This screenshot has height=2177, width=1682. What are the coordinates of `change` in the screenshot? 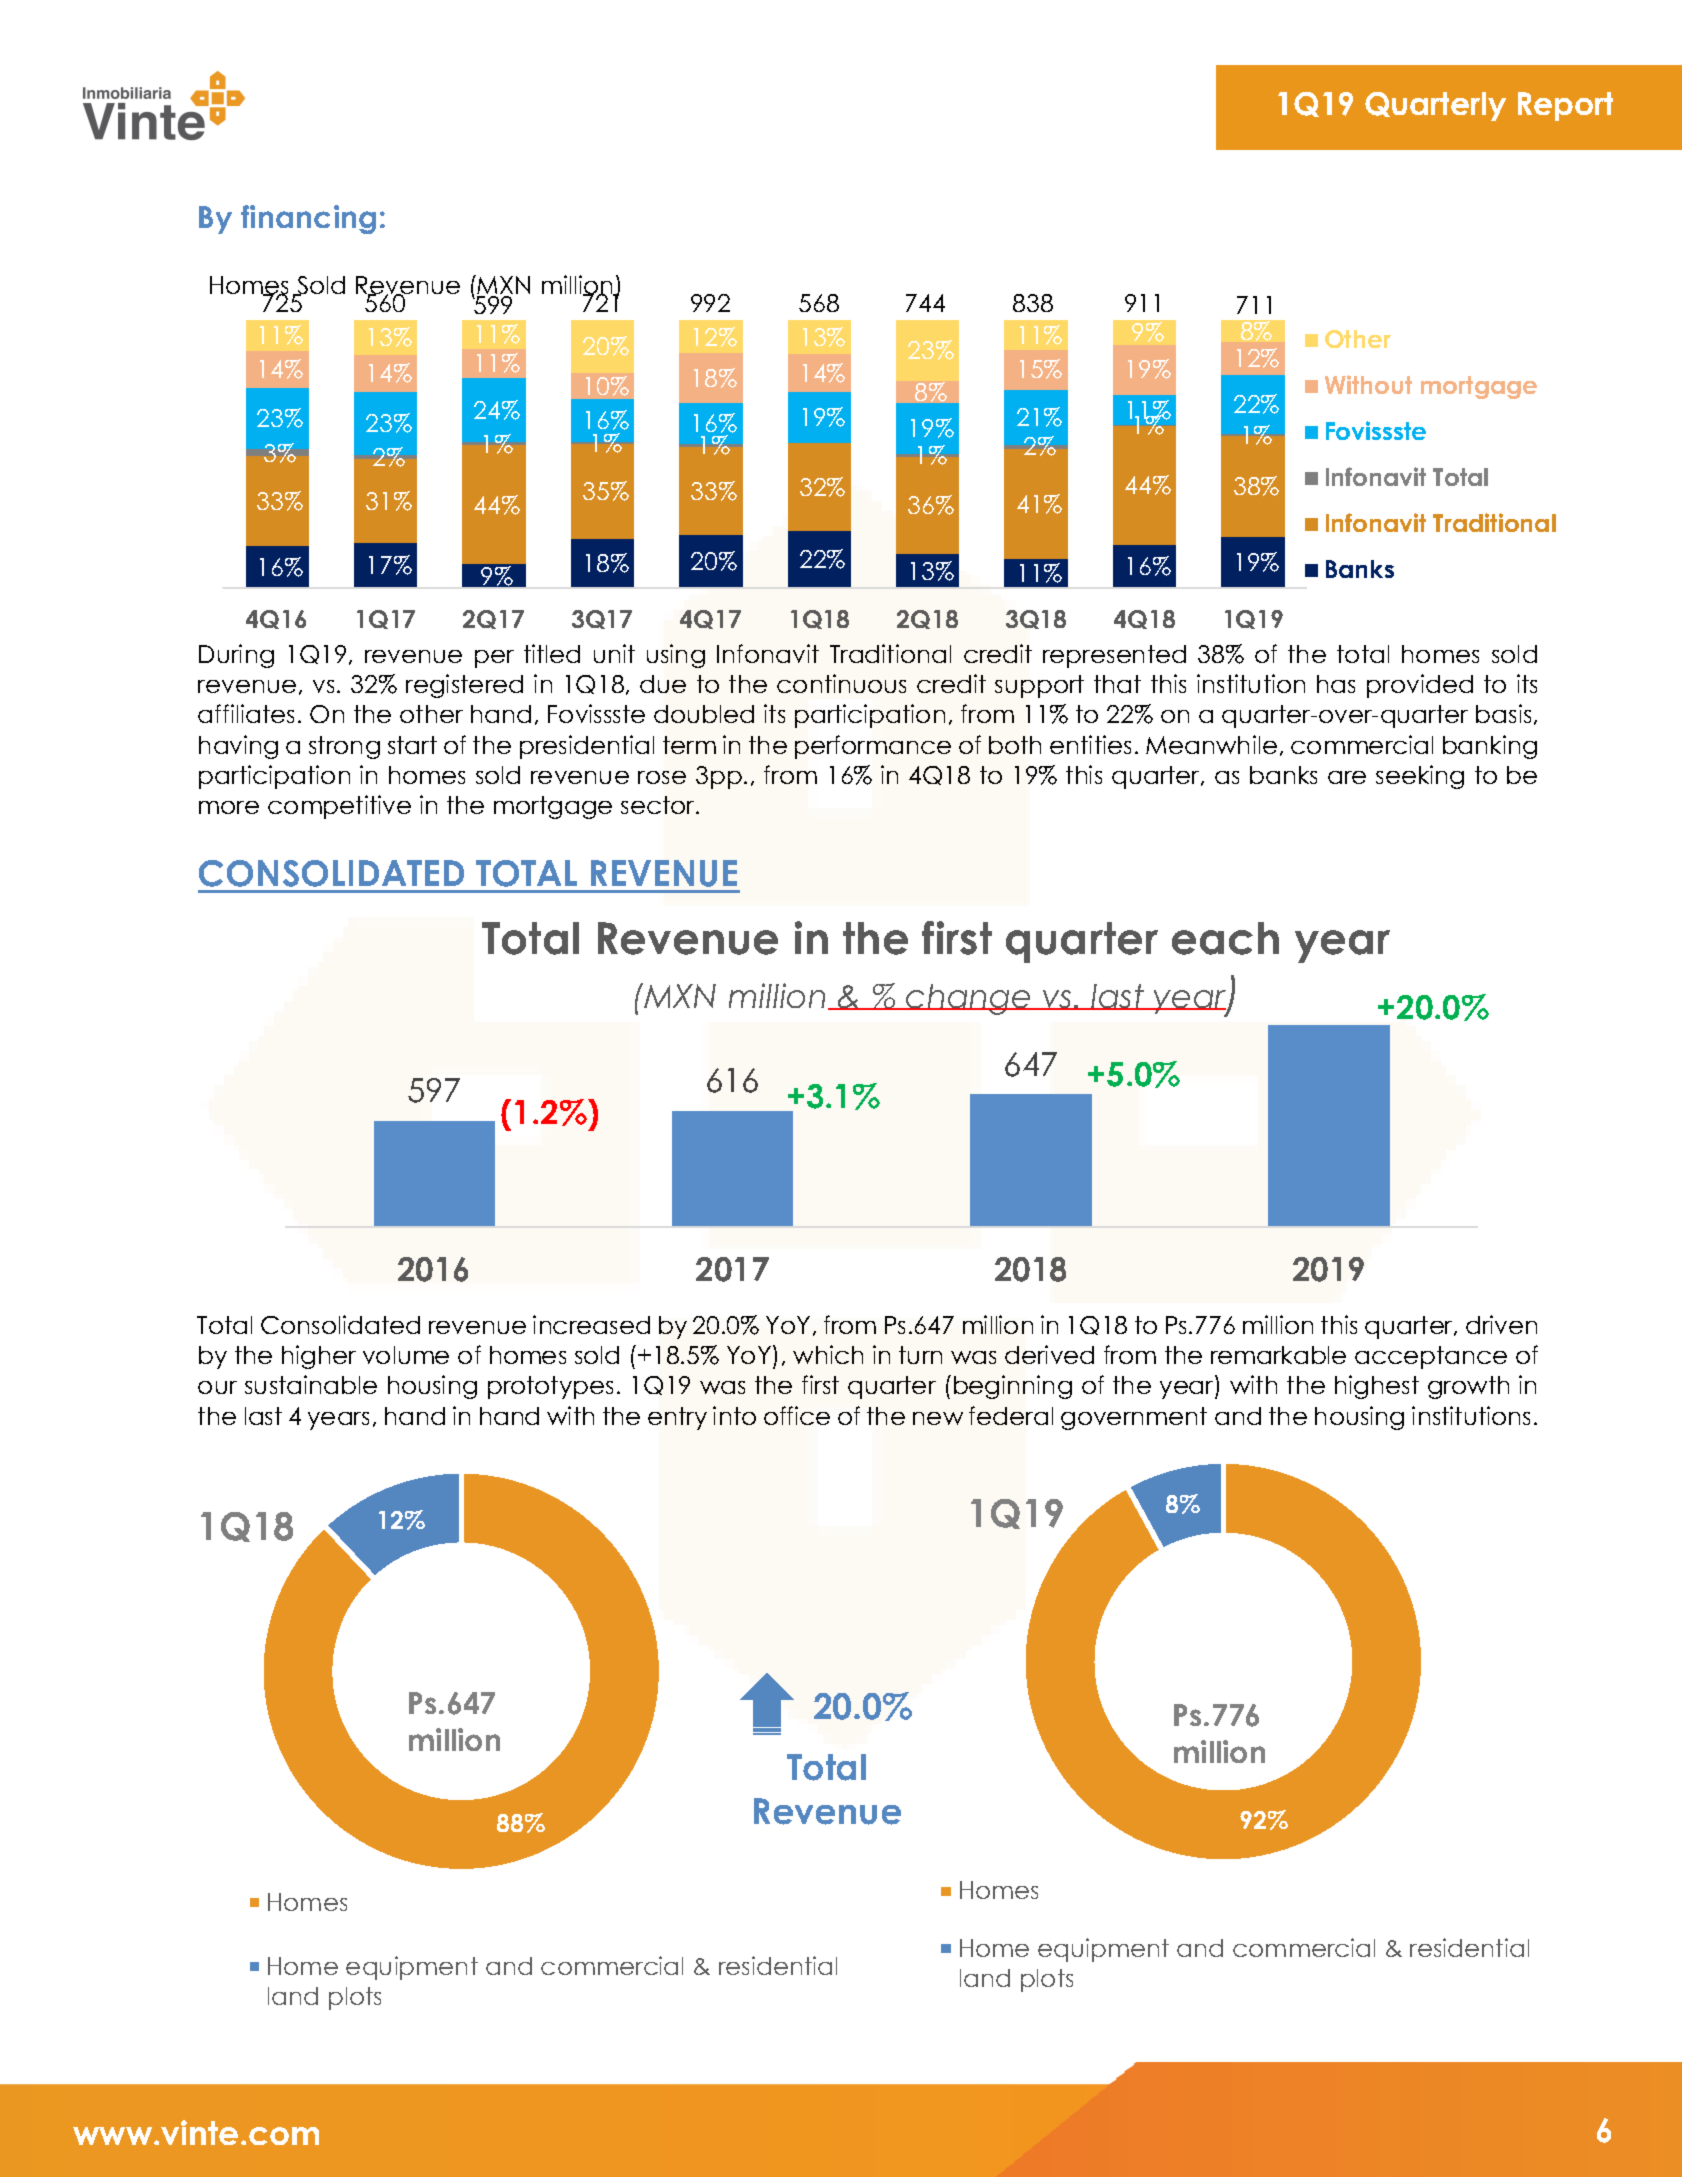 It's located at (968, 999).
